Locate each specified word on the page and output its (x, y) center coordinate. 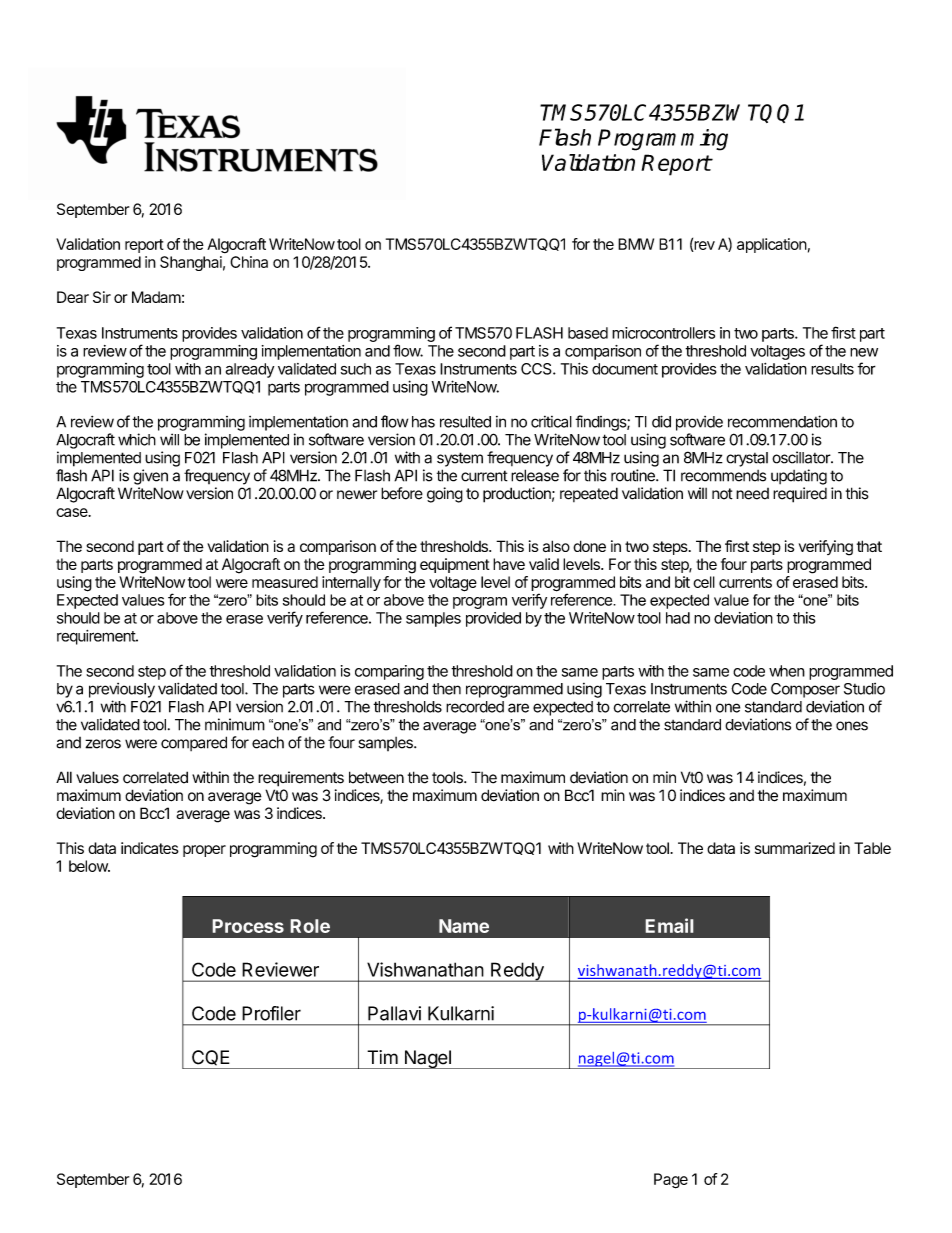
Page (671, 1181)
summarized (795, 848)
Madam (156, 297)
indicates (150, 848)
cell (704, 582)
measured (285, 582)
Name (464, 926)
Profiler (271, 1013)
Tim (382, 1057)
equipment (455, 565)
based (588, 333)
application (772, 245)
